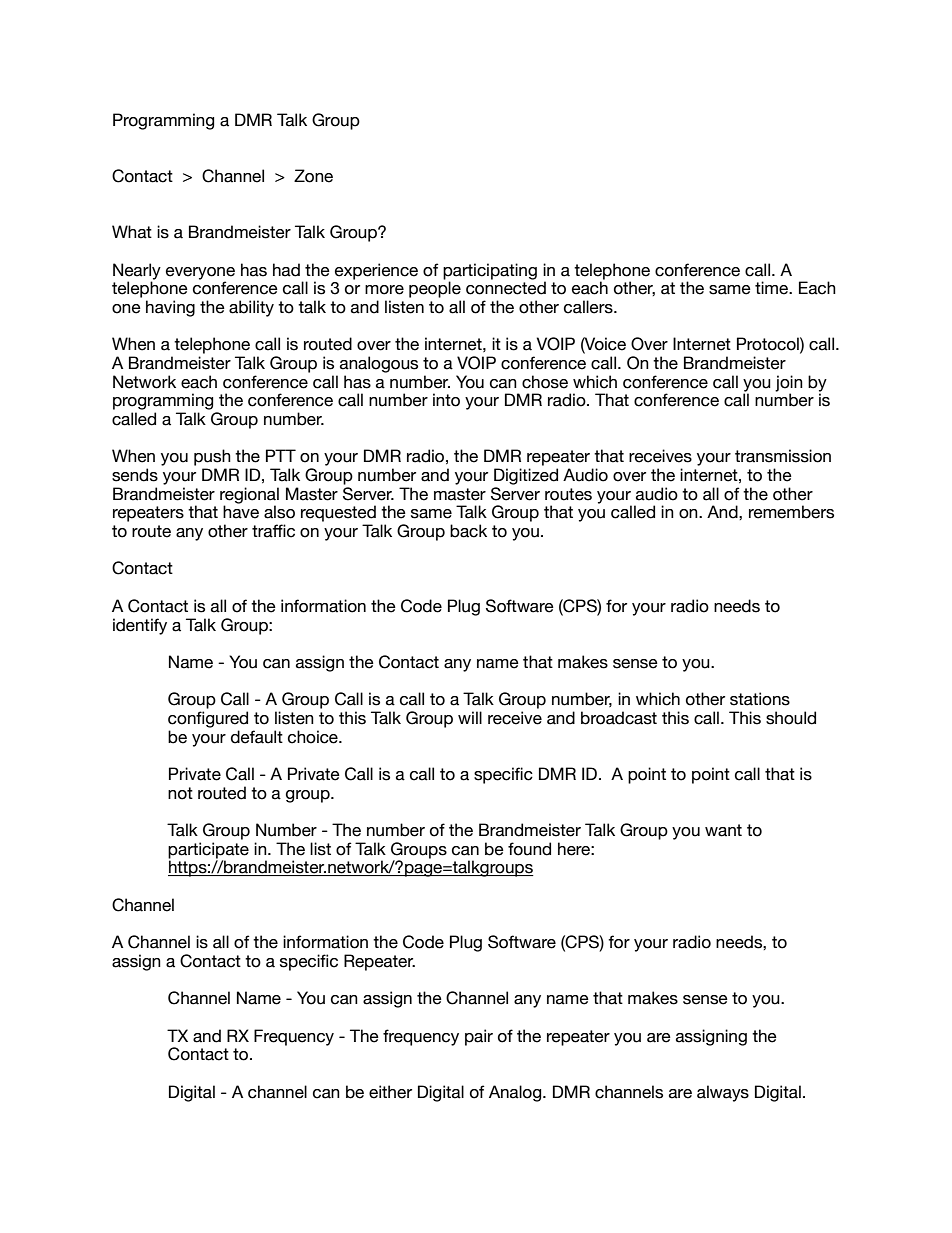 This screenshot has width=952, height=1233. I want to click on participating, so click(490, 272).
